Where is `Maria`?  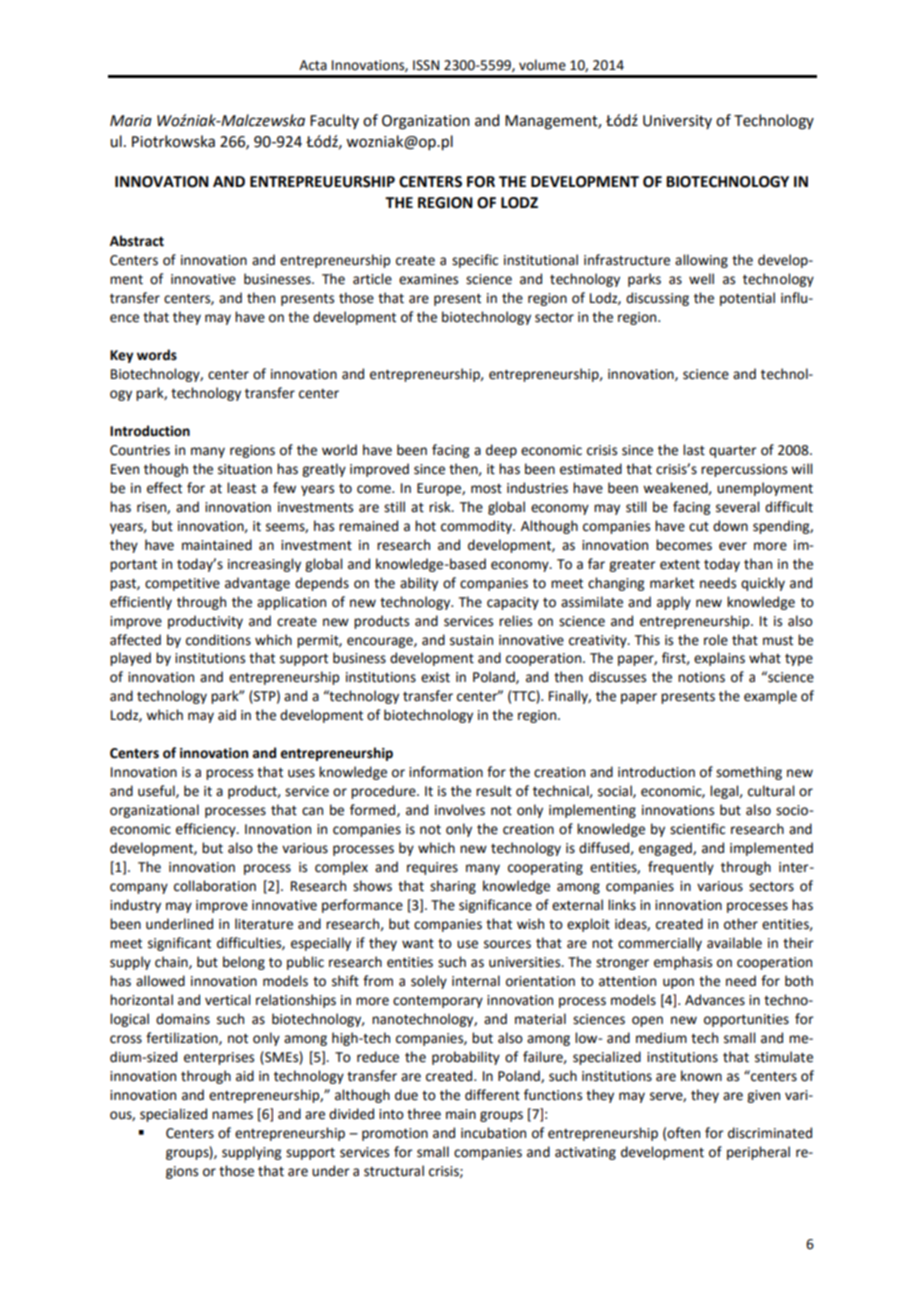 Maria is located at coordinates (131, 121).
